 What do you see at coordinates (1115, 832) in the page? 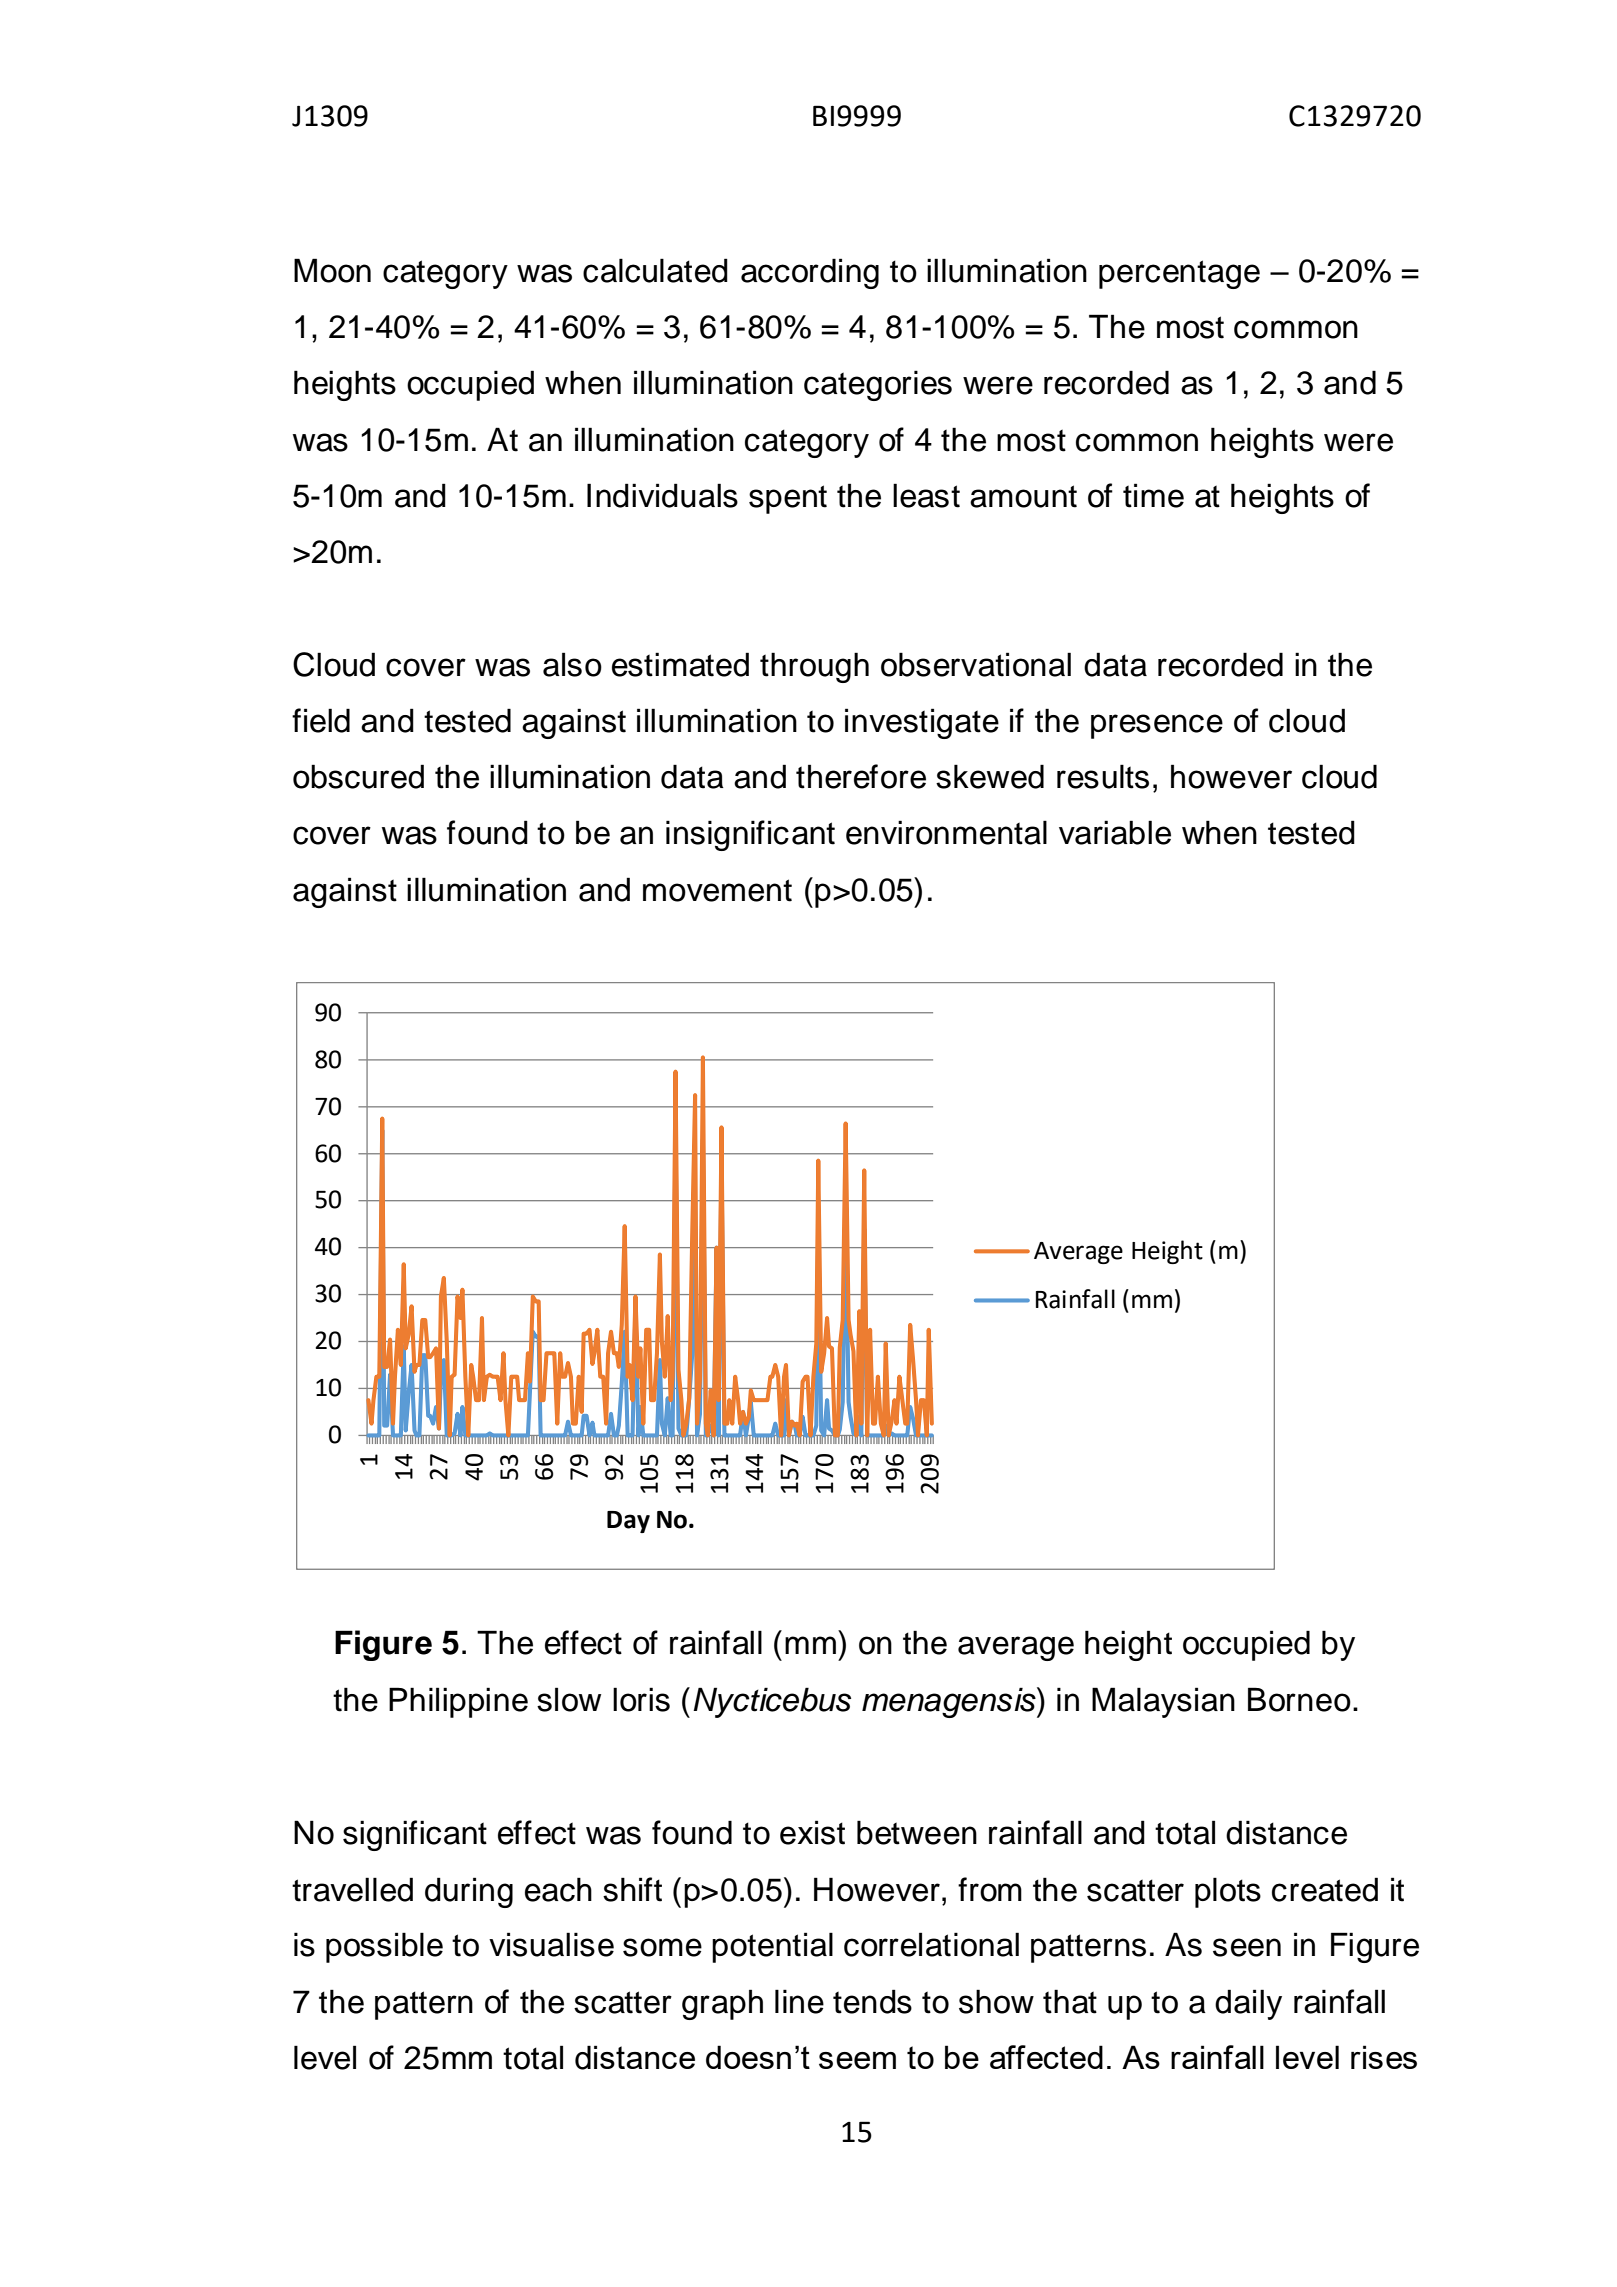
I see `variable` at bounding box center [1115, 832].
